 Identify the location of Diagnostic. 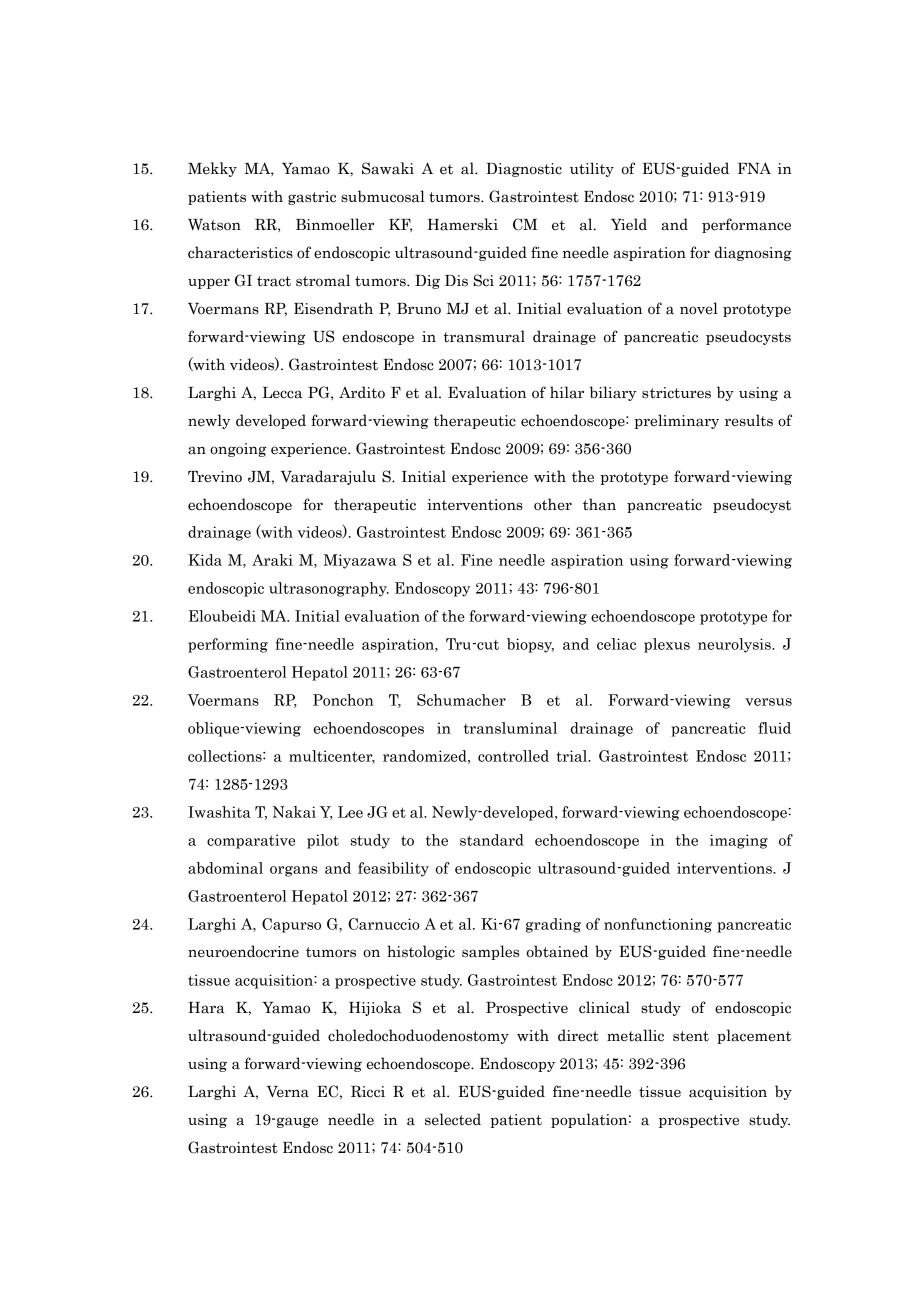
(524, 170).
